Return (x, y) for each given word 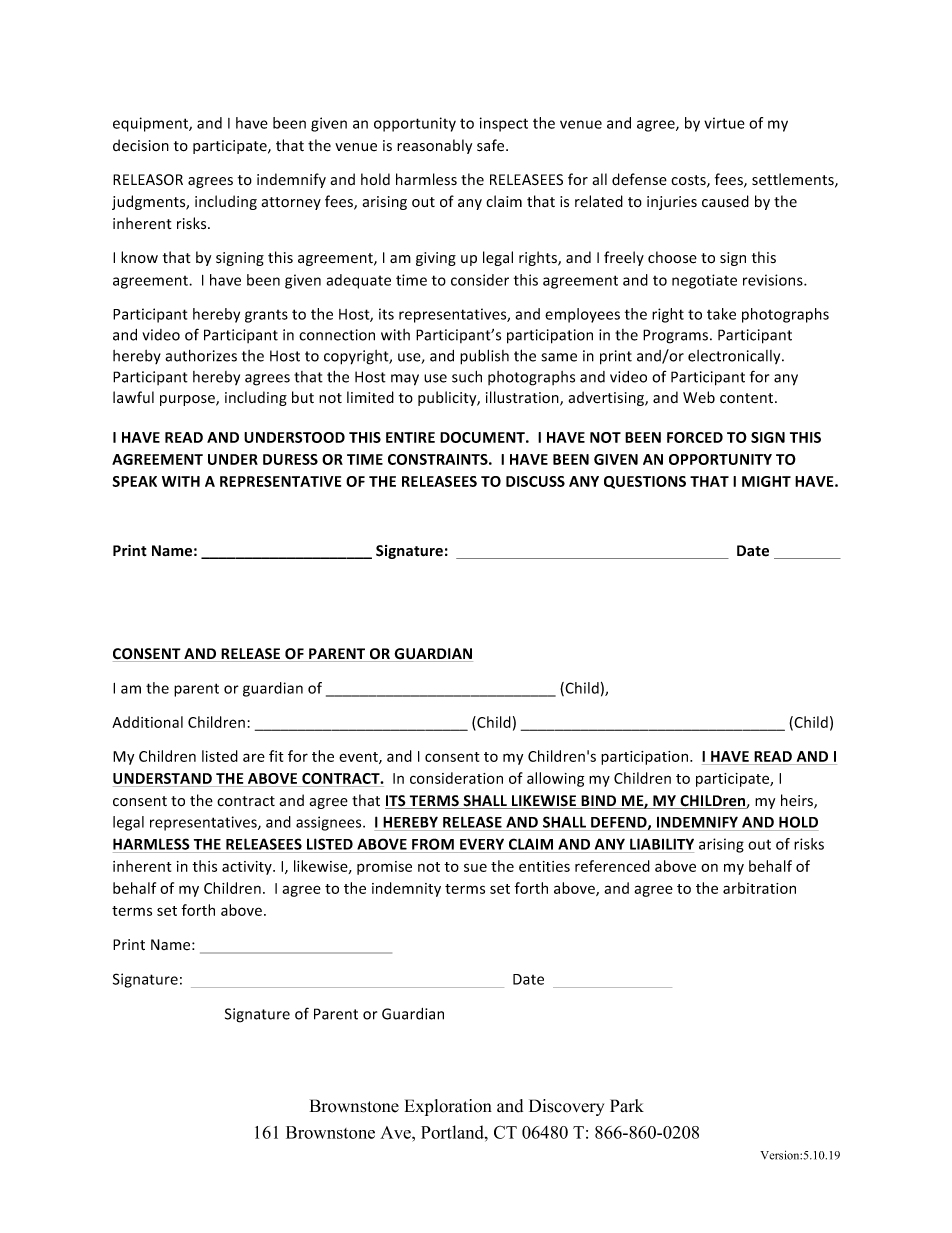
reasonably (434, 146)
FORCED (695, 437)
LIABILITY (662, 844)
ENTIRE (410, 437)
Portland (453, 1132)
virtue (724, 123)
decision (141, 145)
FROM (433, 844)
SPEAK (134, 481)
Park (627, 1105)
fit (276, 756)
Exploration (448, 1107)
